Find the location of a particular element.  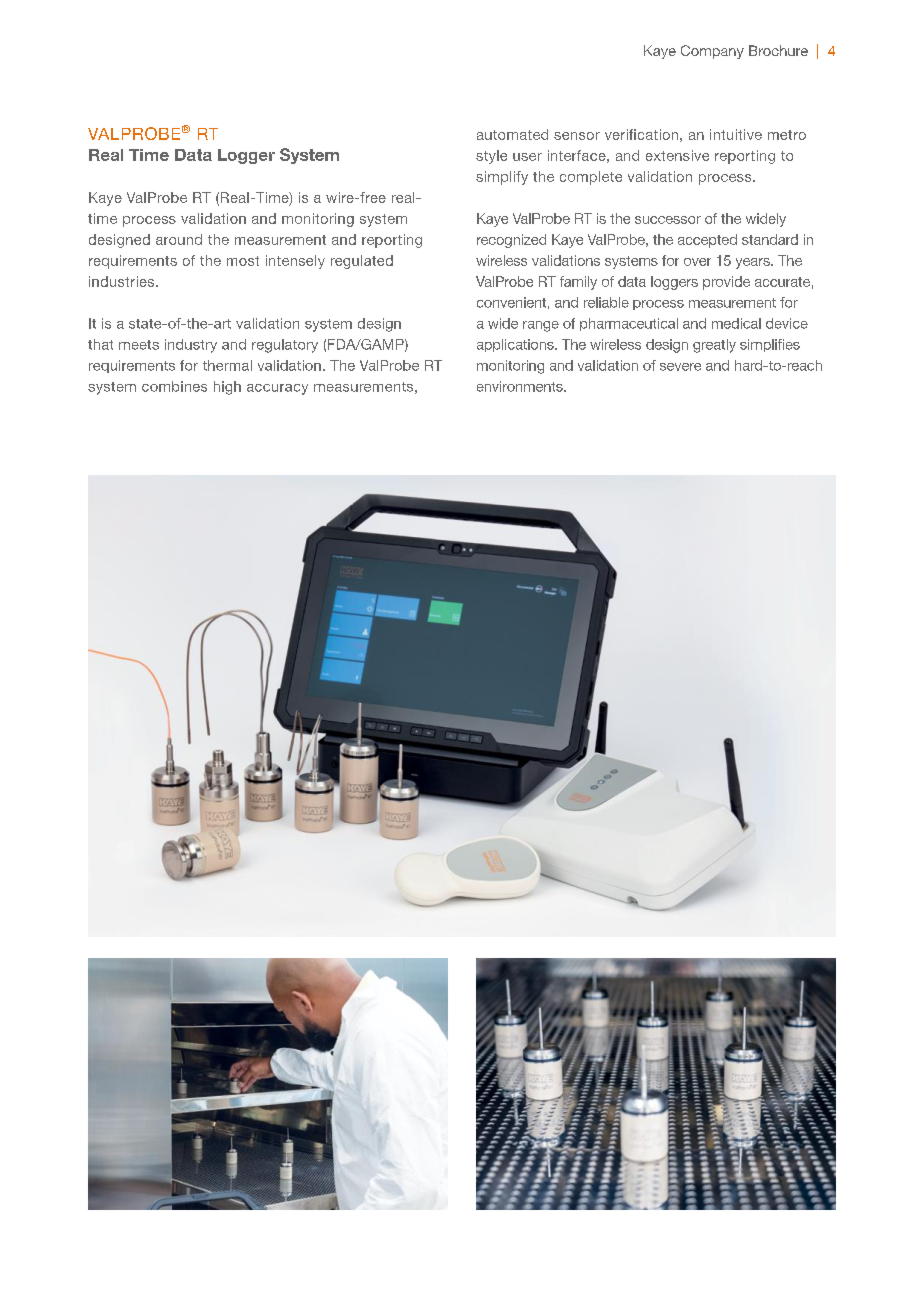

around is located at coordinates (179, 239).
